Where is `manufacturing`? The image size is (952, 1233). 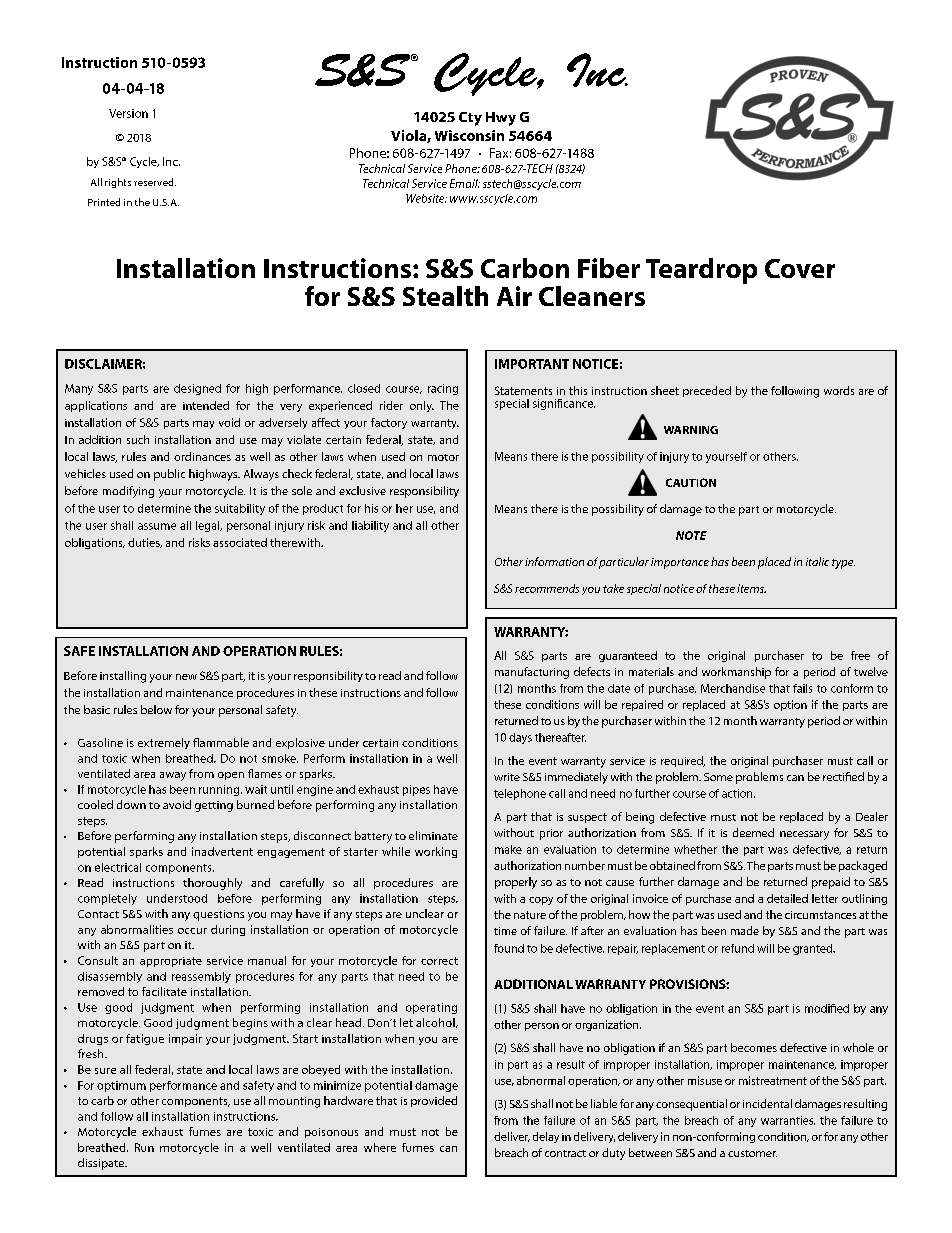 manufacturing is located at coordinates (532, 673).
